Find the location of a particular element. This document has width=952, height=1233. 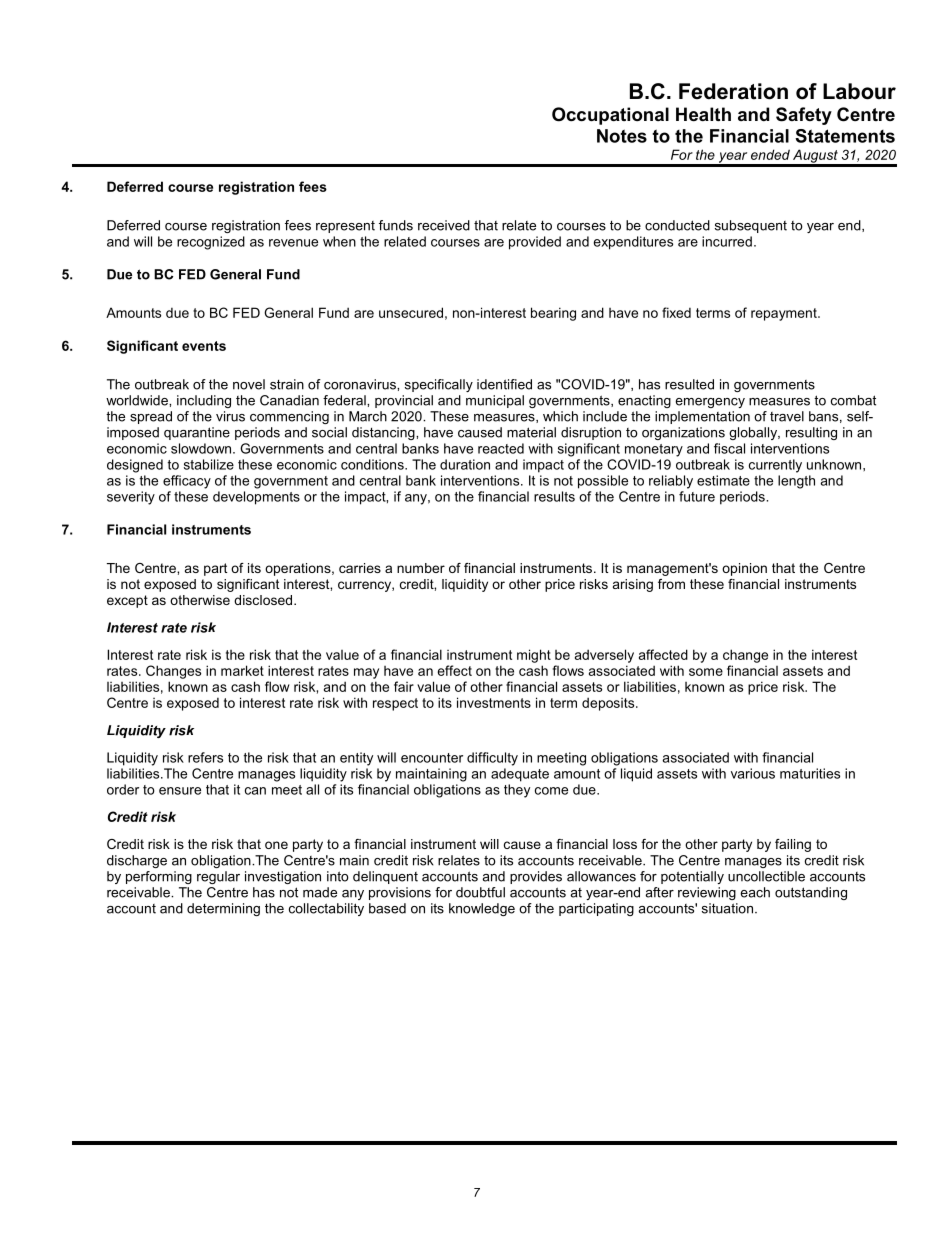

might is located at coordinates (534, 656).
